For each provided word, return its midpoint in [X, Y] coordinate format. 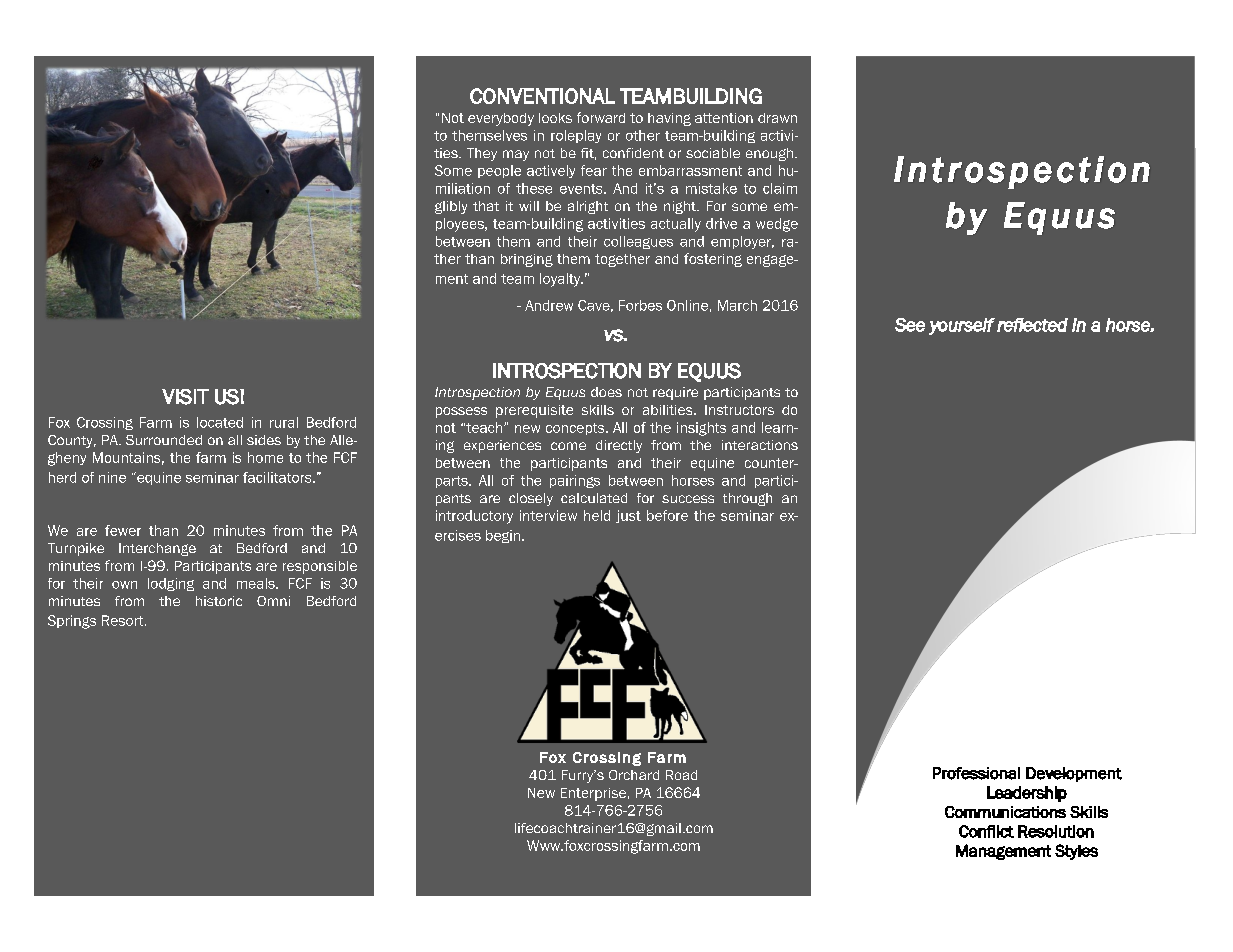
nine [112, 477]
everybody [501, 119]
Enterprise [593, 794]
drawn [777, 118]
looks [555, 118]
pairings [575, 481]
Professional [976, 773]
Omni [273, 601]
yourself [962, 326]
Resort [124, 620]
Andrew [549, 305]
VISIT [185, 397]
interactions [760, 445]
